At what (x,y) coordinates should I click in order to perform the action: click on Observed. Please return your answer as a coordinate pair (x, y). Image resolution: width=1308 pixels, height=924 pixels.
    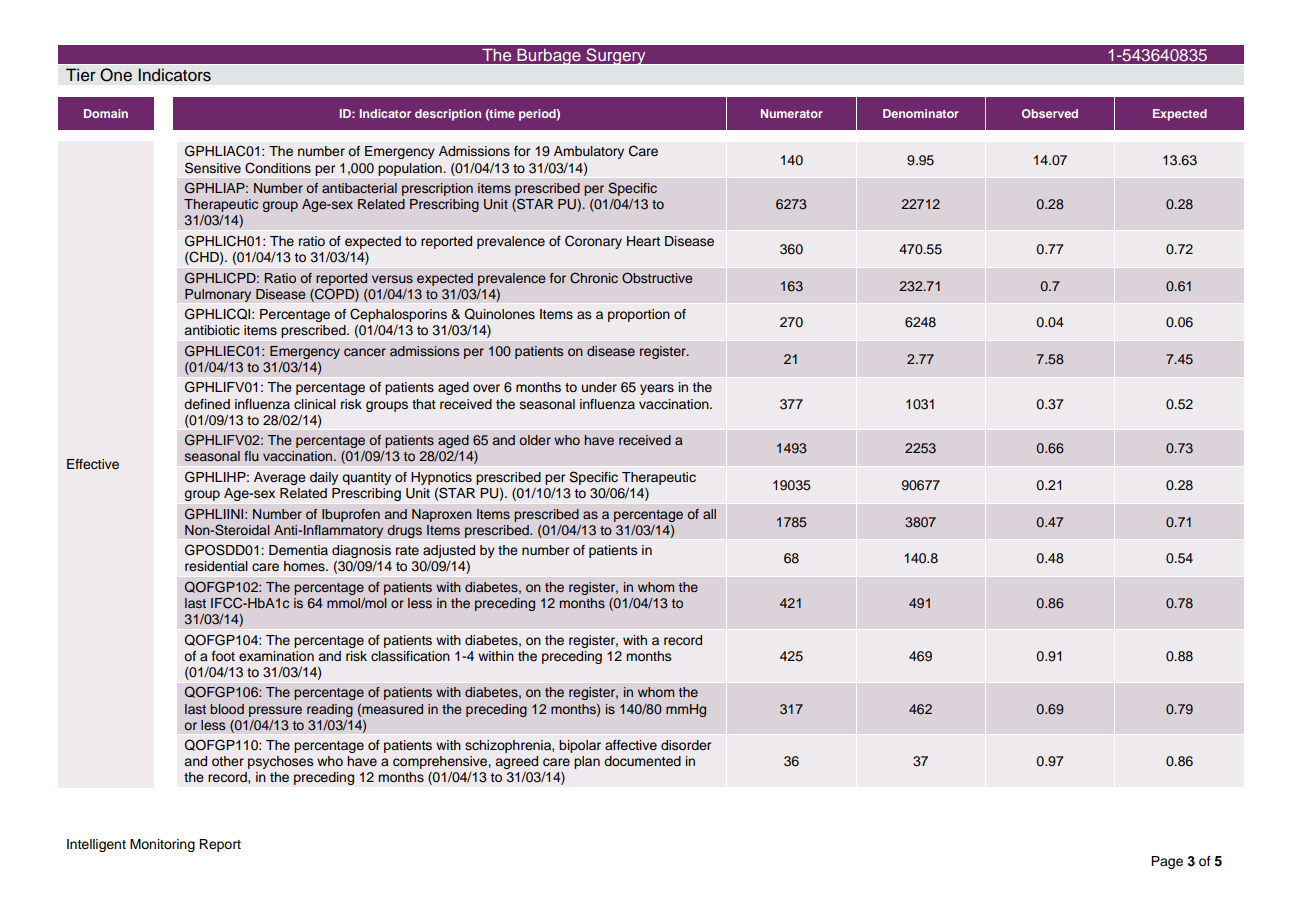
    Looking at the image, I should click on (1050, 113).
